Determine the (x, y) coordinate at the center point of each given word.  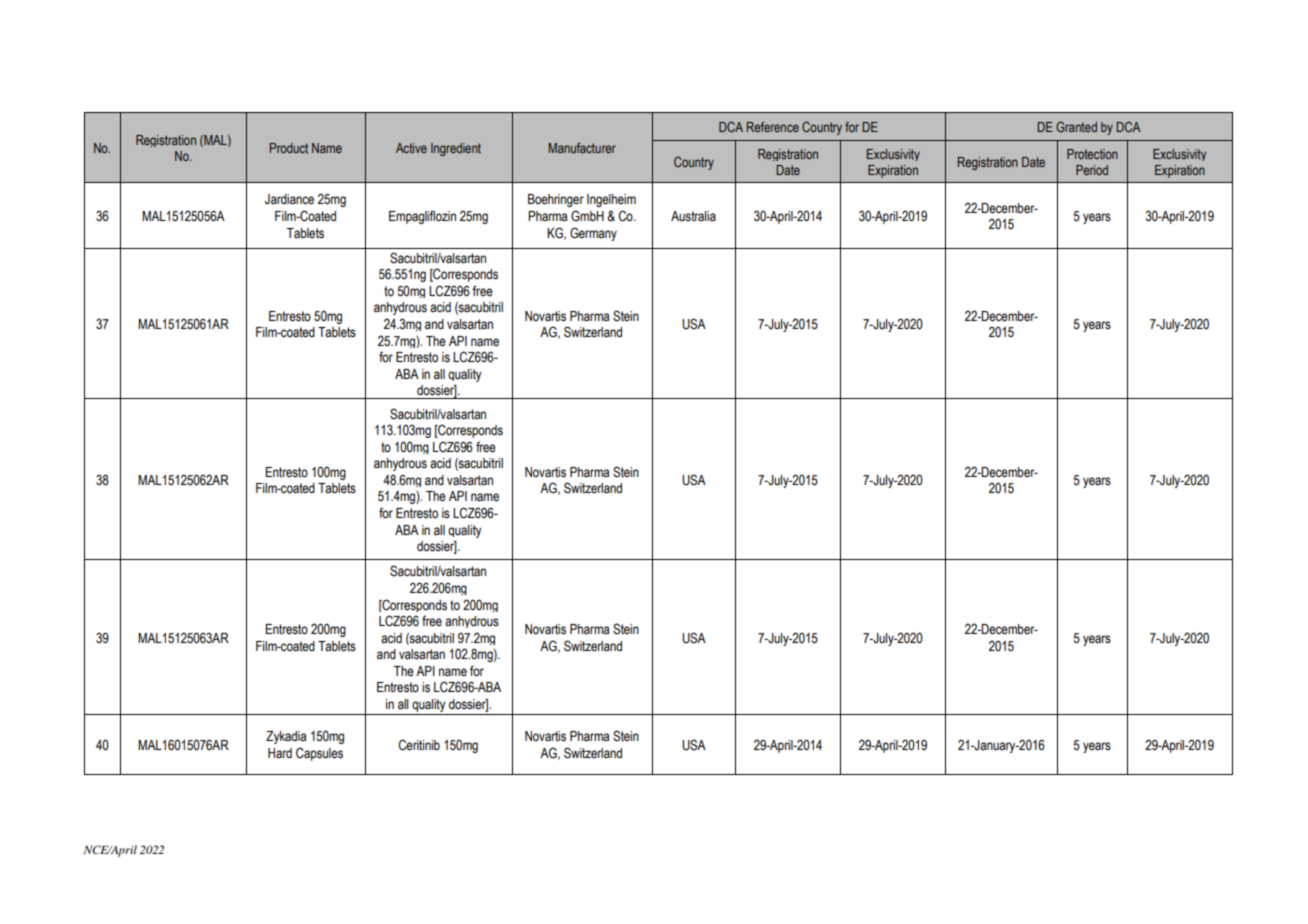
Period (1092, 170)
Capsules (319, 754)
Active (411, 148)
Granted (1076, 127)
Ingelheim (611, 200)
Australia (693, 216)
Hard (280, 753)
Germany (593, 234)
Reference (773, 127)
